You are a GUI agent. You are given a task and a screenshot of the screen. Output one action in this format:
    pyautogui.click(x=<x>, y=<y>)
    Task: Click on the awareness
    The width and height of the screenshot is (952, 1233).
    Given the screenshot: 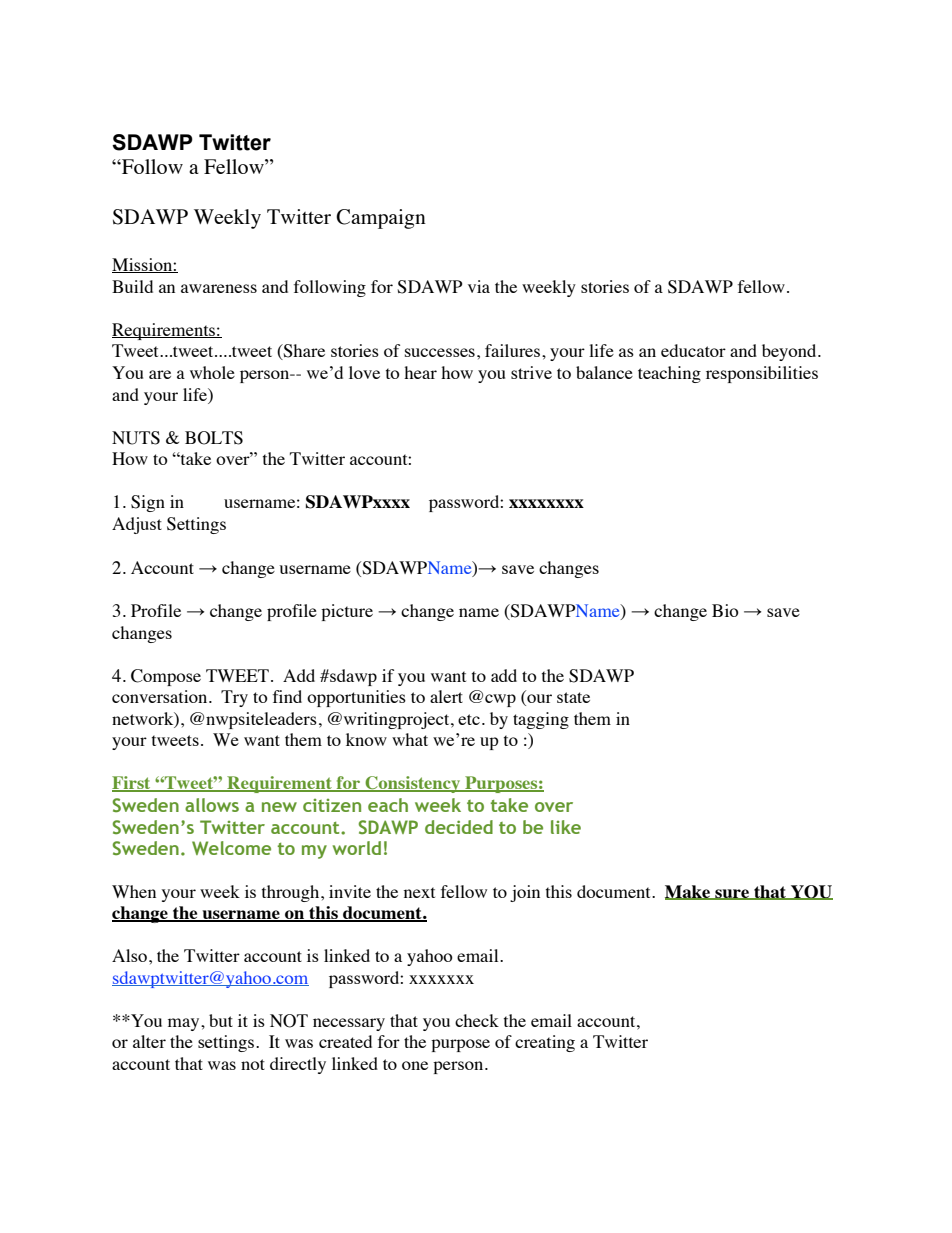 What is the action you would take?
    pyautogui.click(x=219, y=288)
